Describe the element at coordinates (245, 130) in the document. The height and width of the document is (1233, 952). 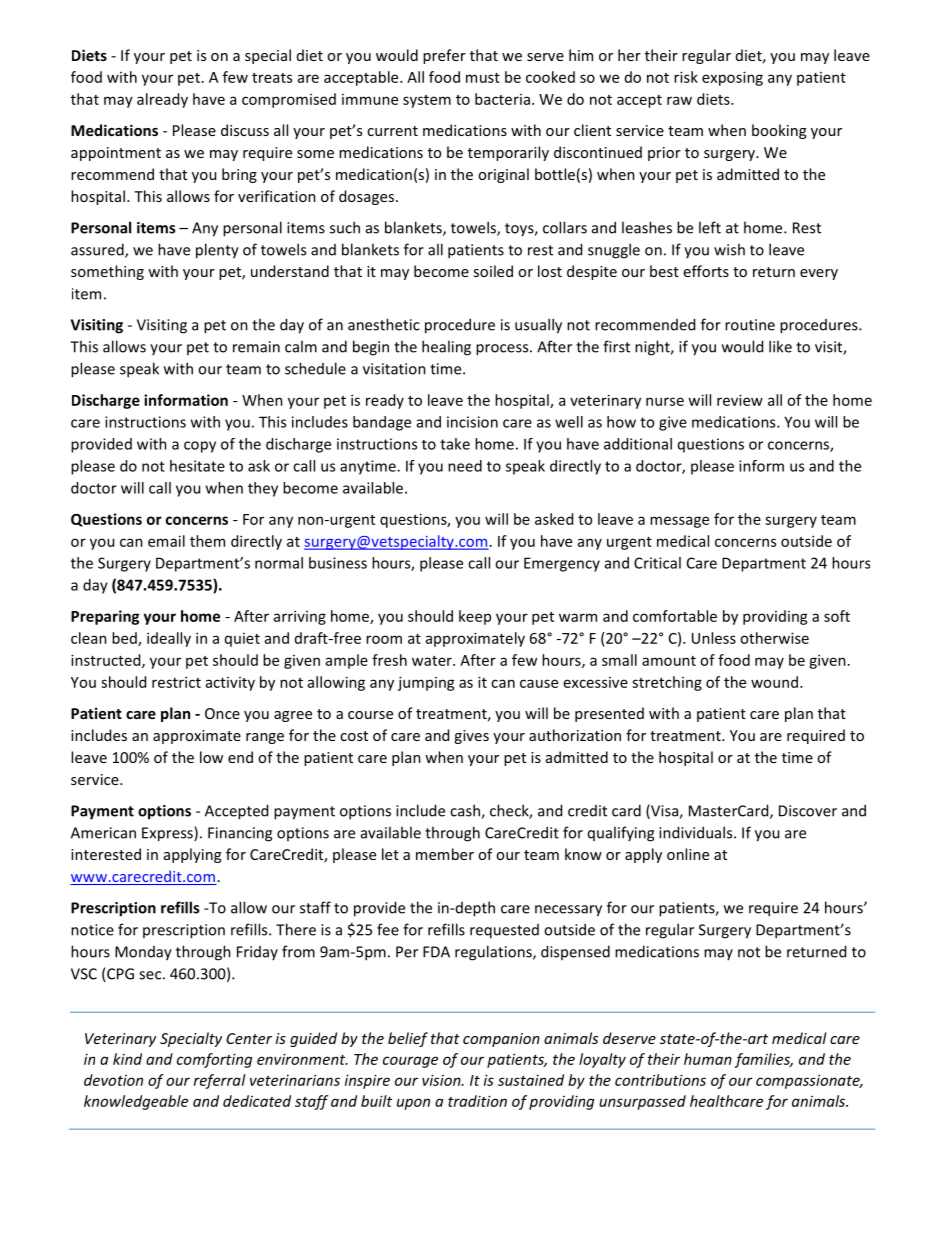
I see `discuss` at that location.
